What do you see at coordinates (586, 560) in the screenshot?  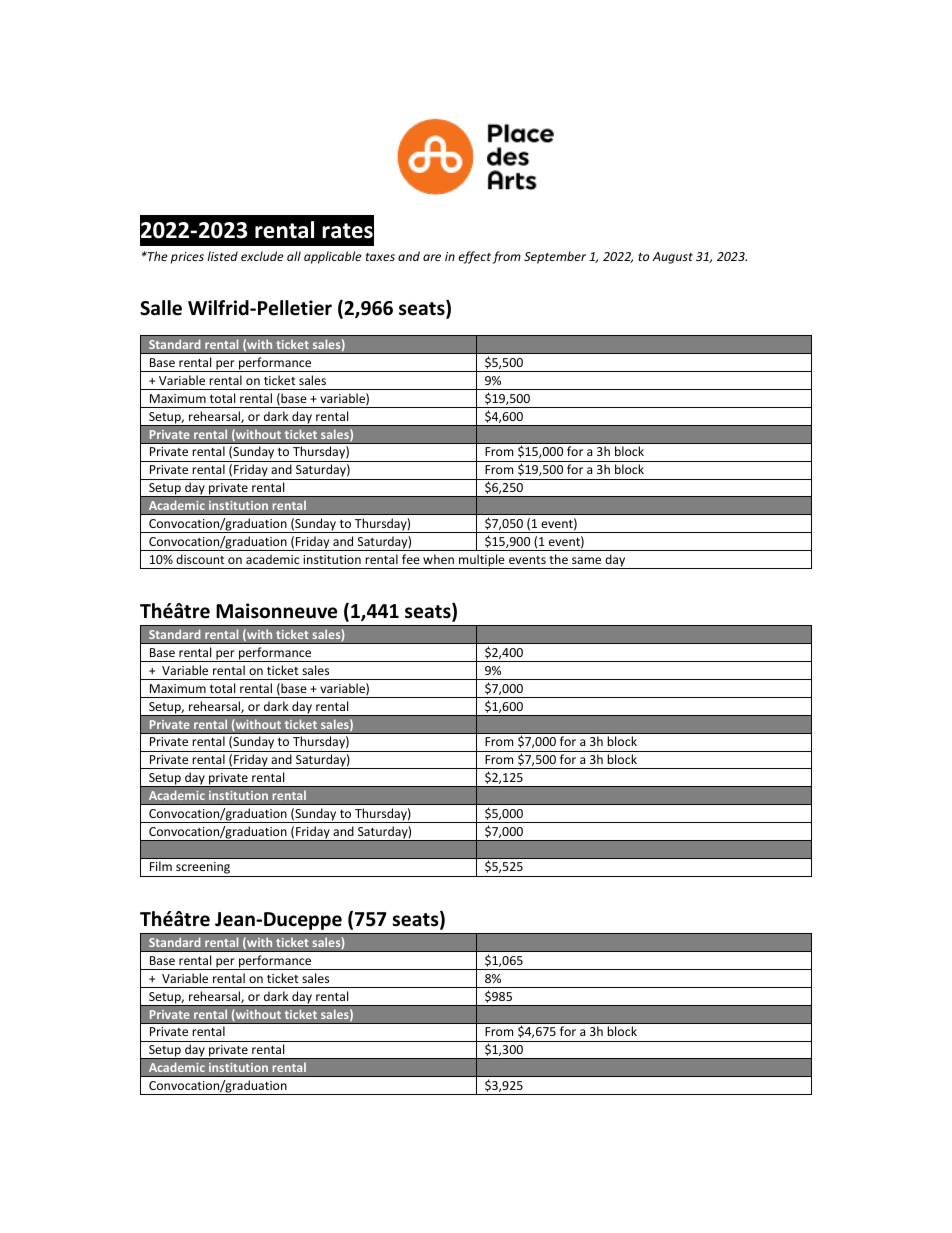 I see `same` at bounding box center [586, 560].
